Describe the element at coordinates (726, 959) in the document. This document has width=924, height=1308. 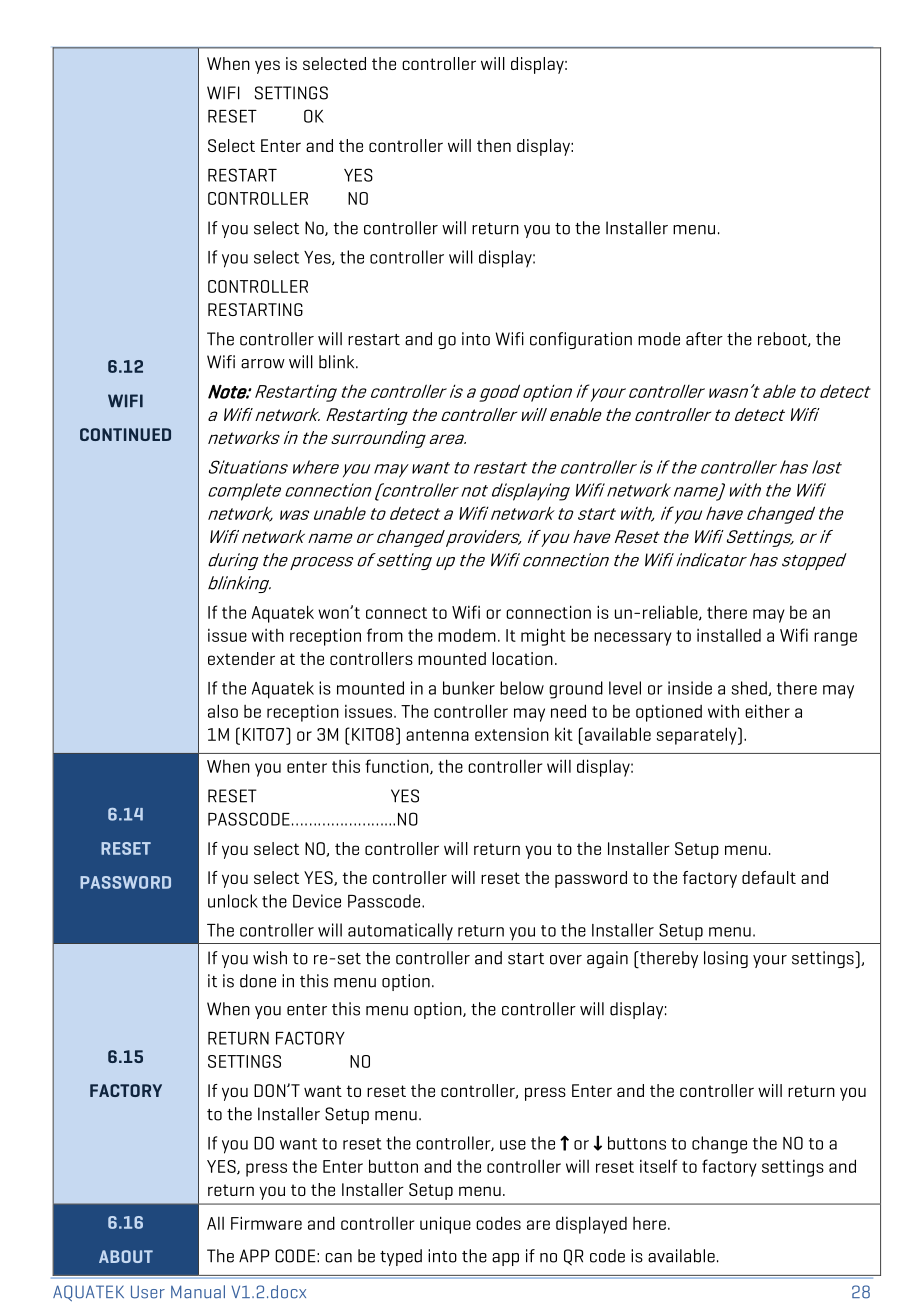
I see `losing` at that location.
